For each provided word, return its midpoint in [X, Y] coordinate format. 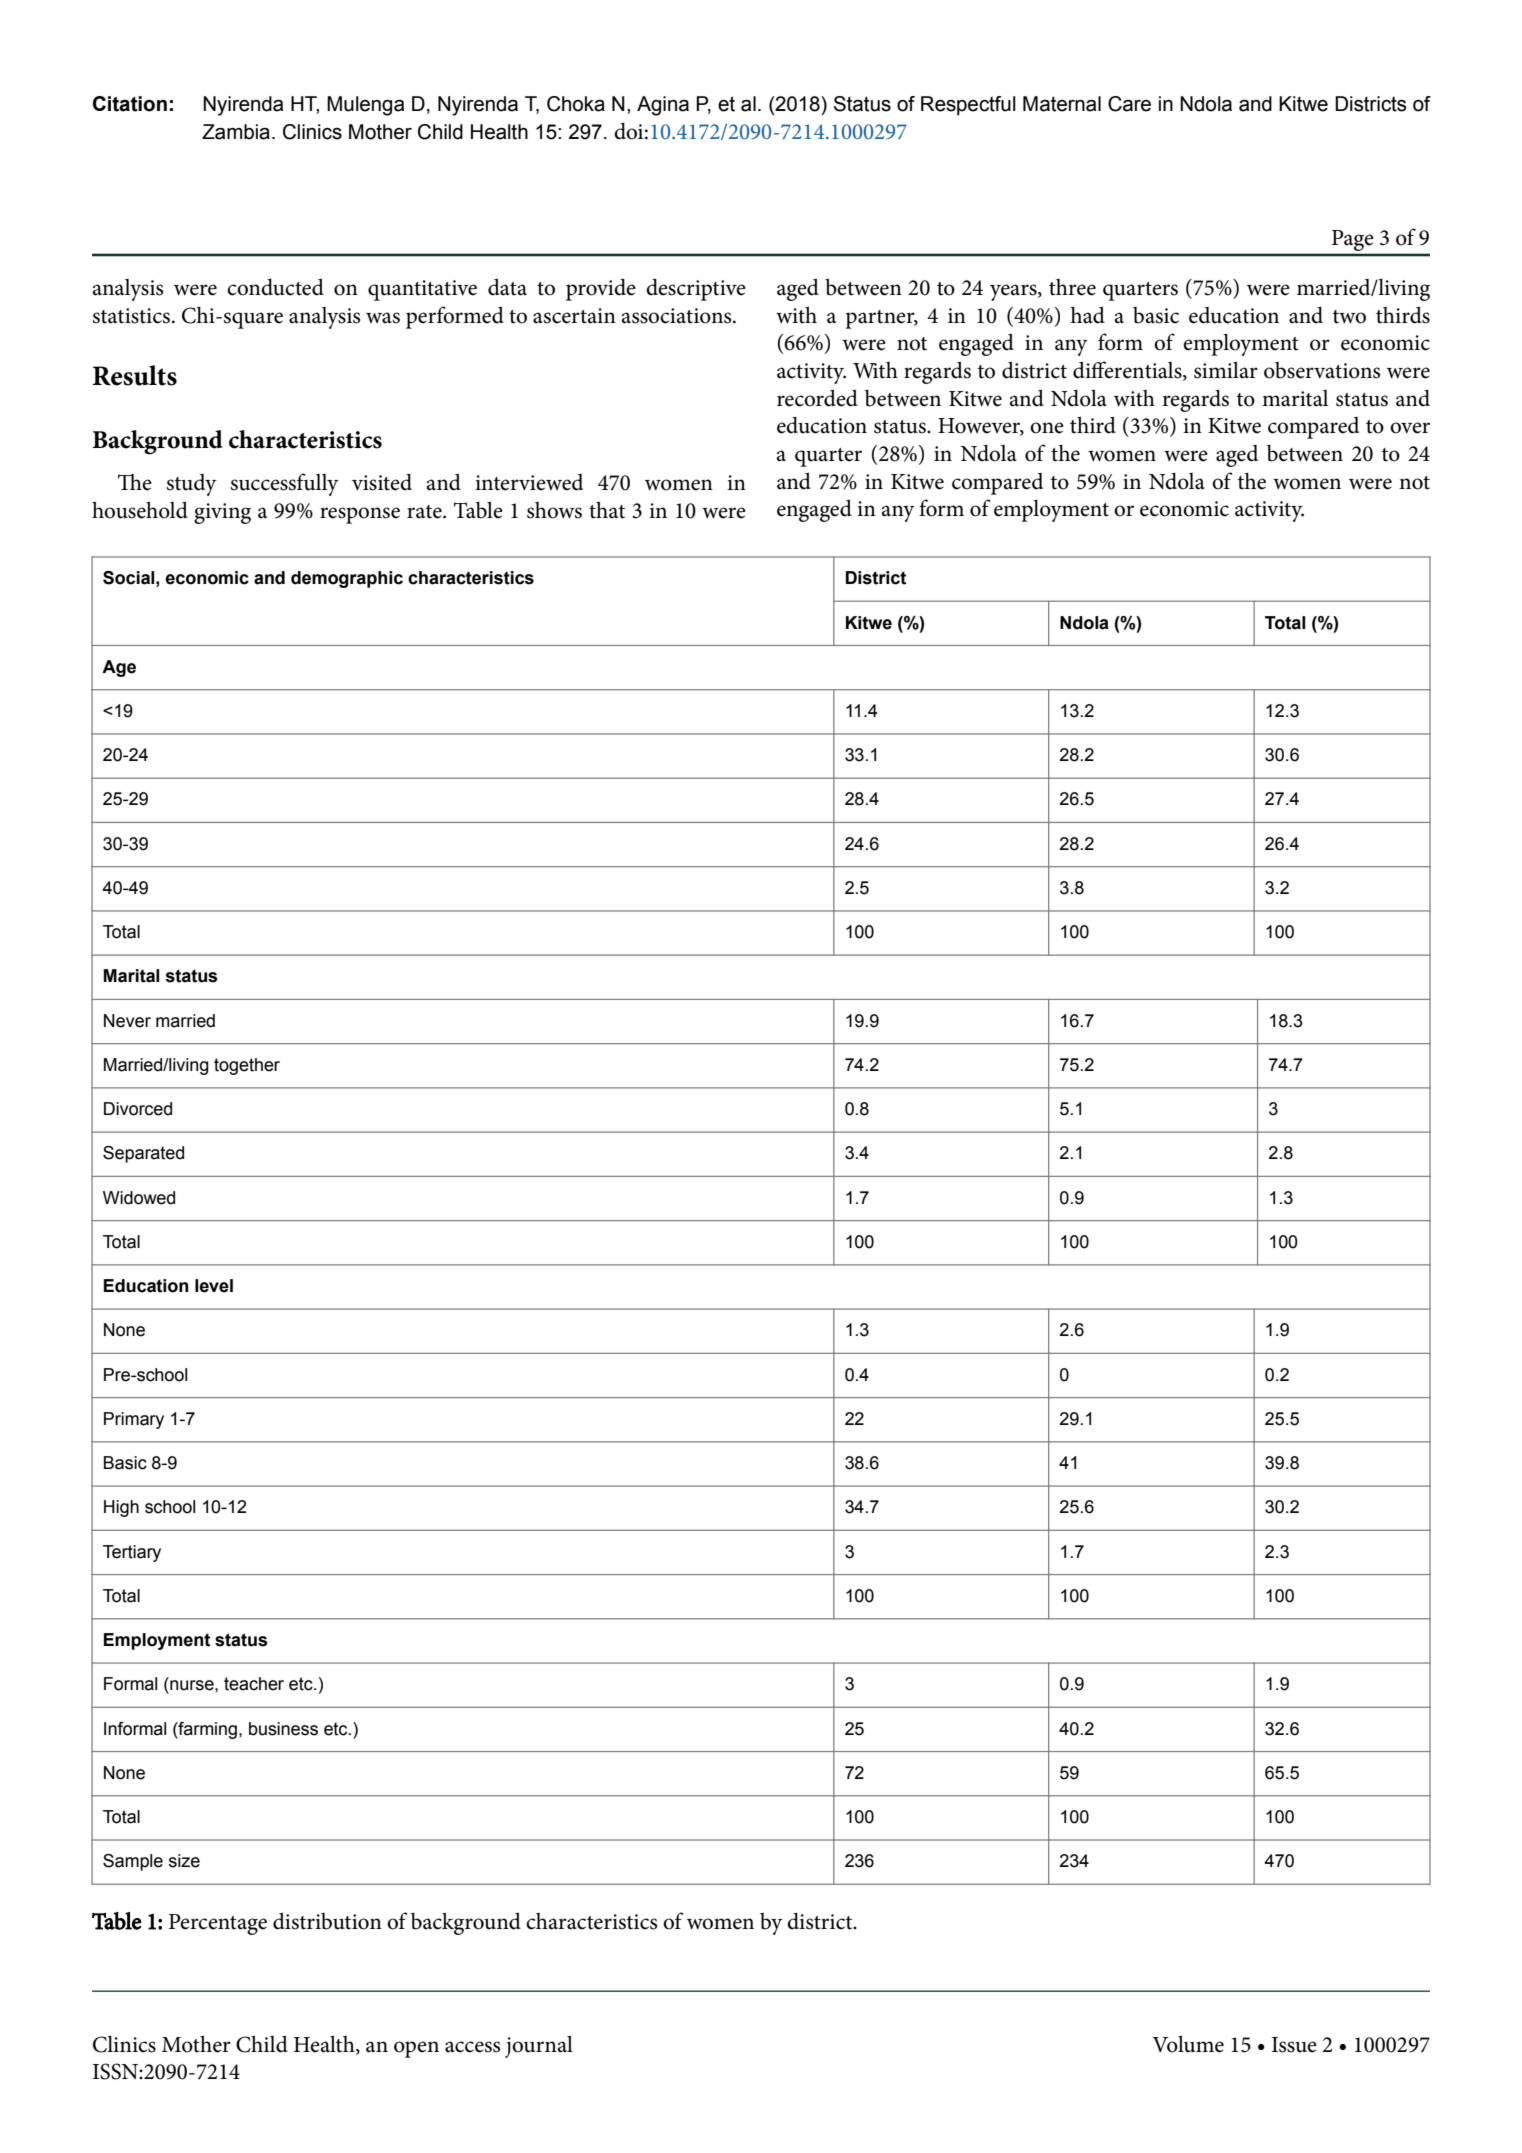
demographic [347, 579]
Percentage [218, 1924]
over [1410, 428]
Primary [134, 1420]
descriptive [696, 290]
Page [1352, 240]
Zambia [236, 132]
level [214, 1286]
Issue [1294, 2045]
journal [539, 2046]
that [607, 510]
